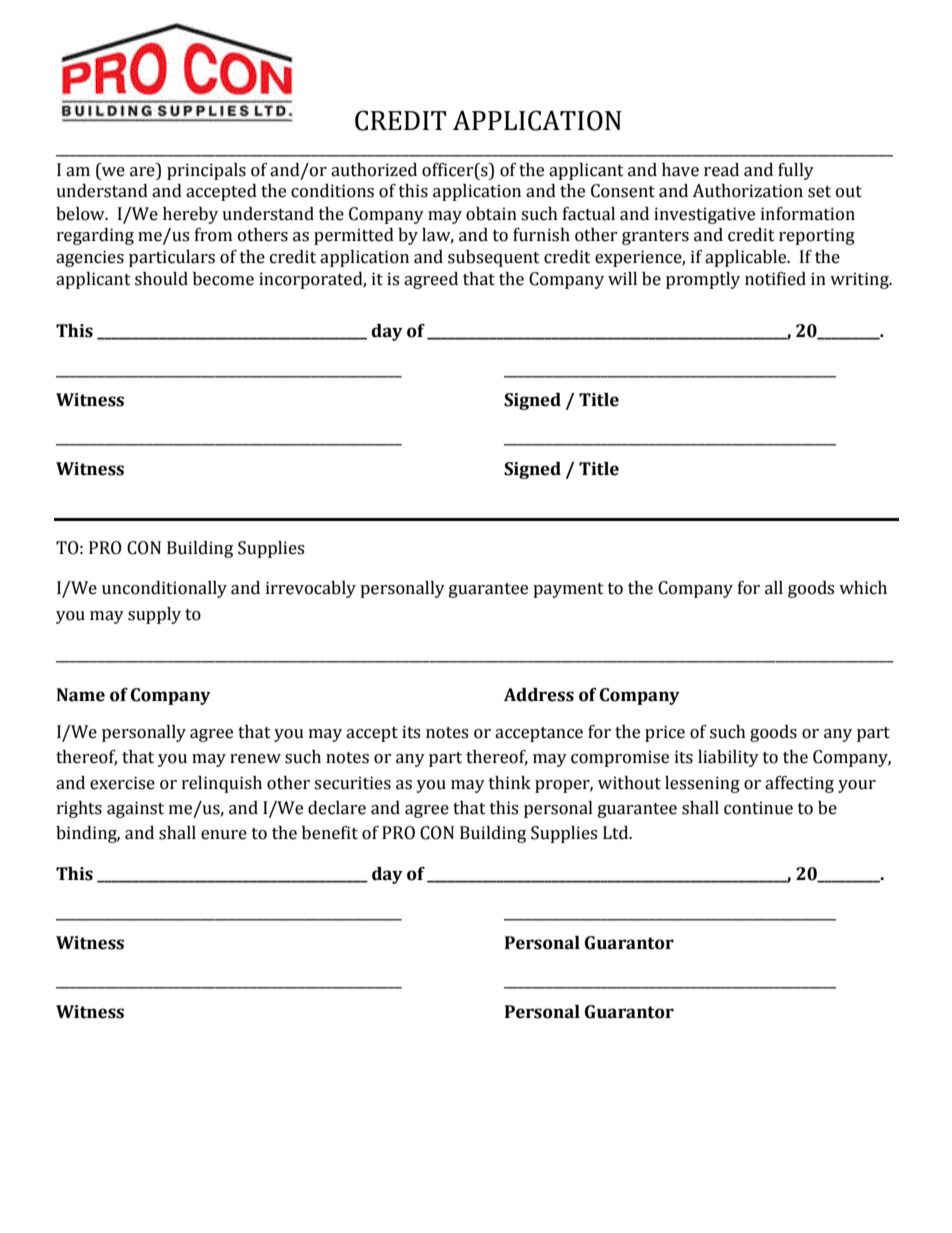 This page has width=952, height=1233. Describe the element at coordinates (154, 615) in the page. I see `supply` at that location.
